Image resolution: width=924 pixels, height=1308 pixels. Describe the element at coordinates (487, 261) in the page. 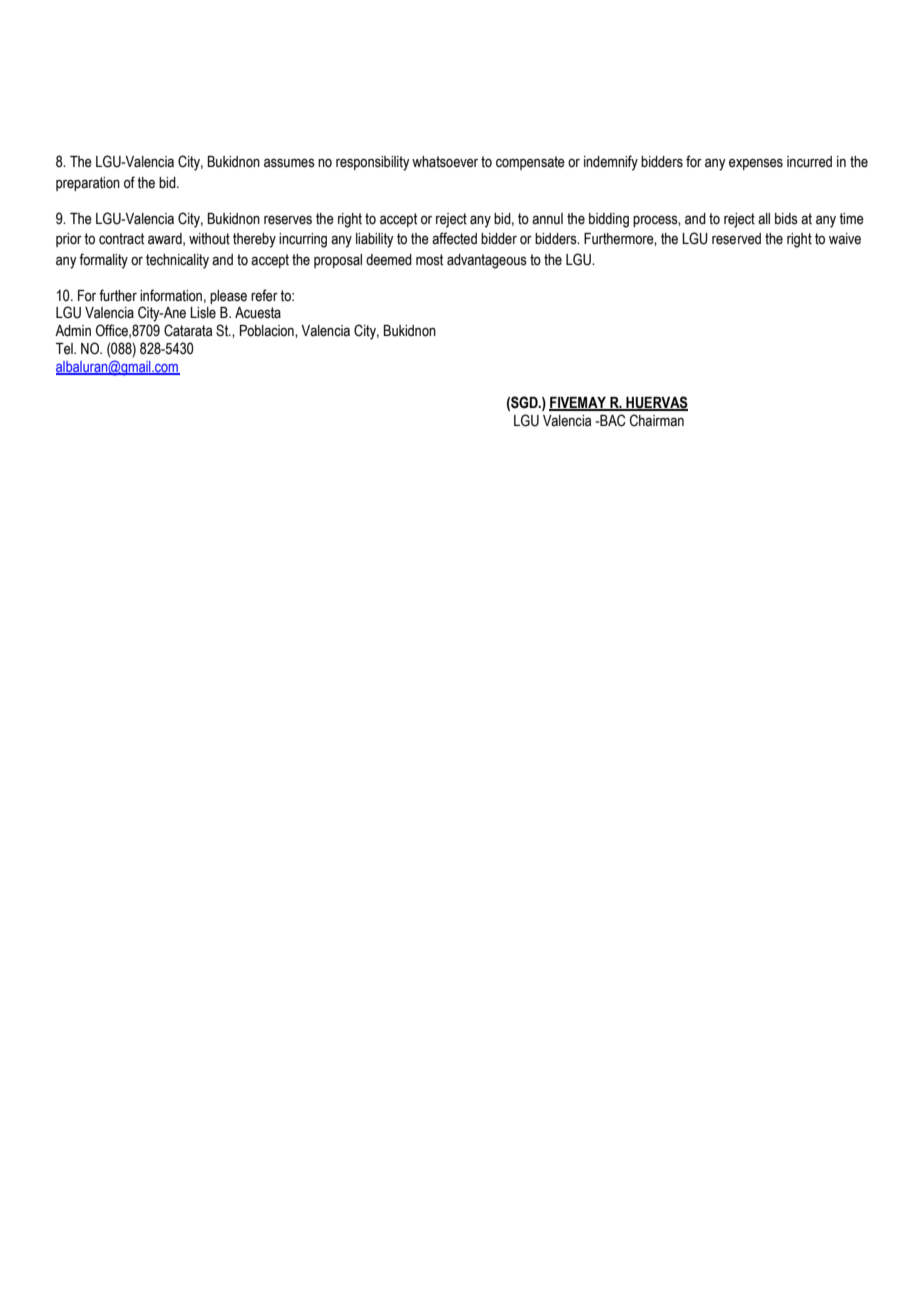

I see `advantageous` at that location.
